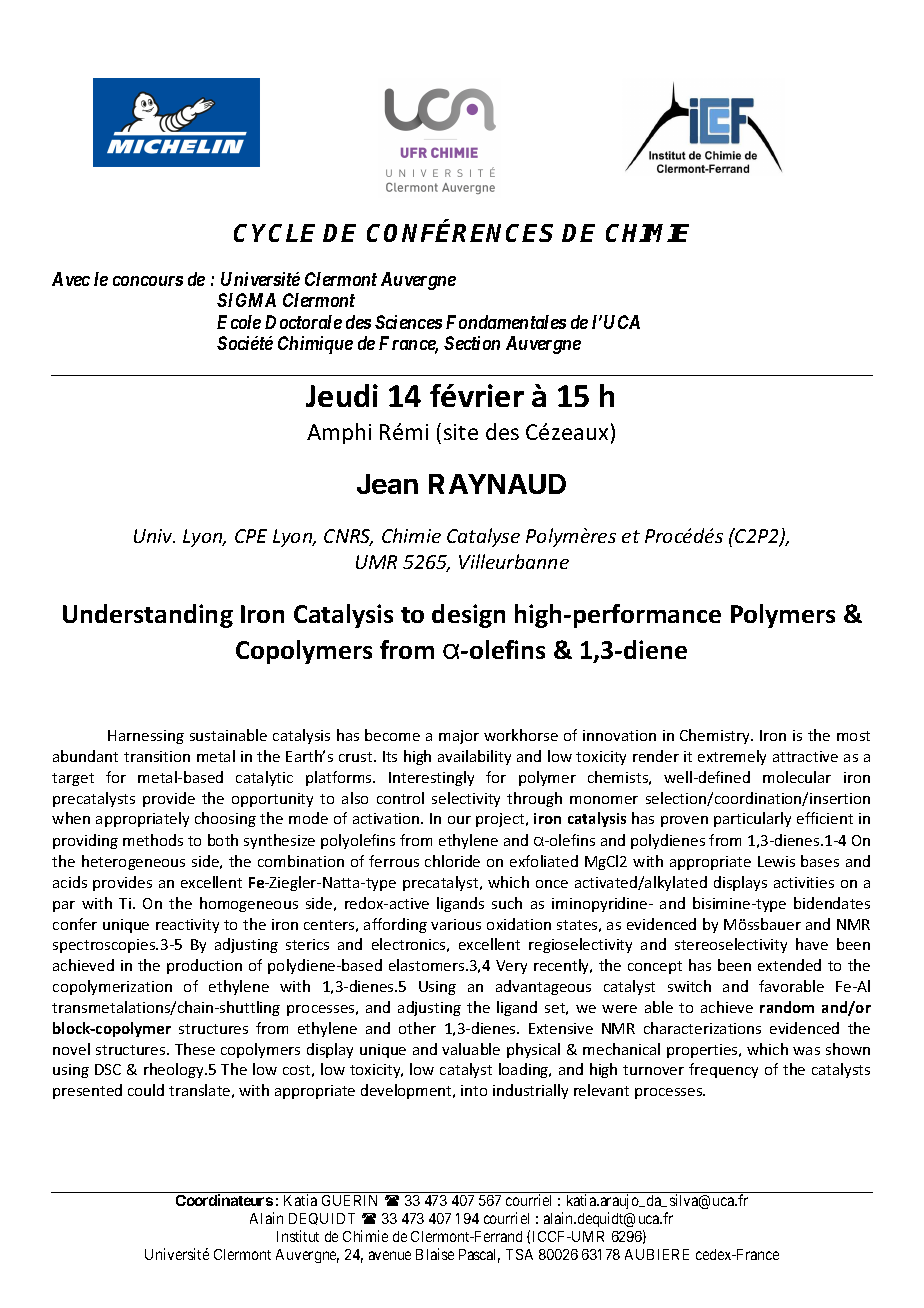 The width and height of the document is (924, 1308). What do you see at coordinates (251, 536) in the document?
I see `CPE` at bounding box center [251, 536].
